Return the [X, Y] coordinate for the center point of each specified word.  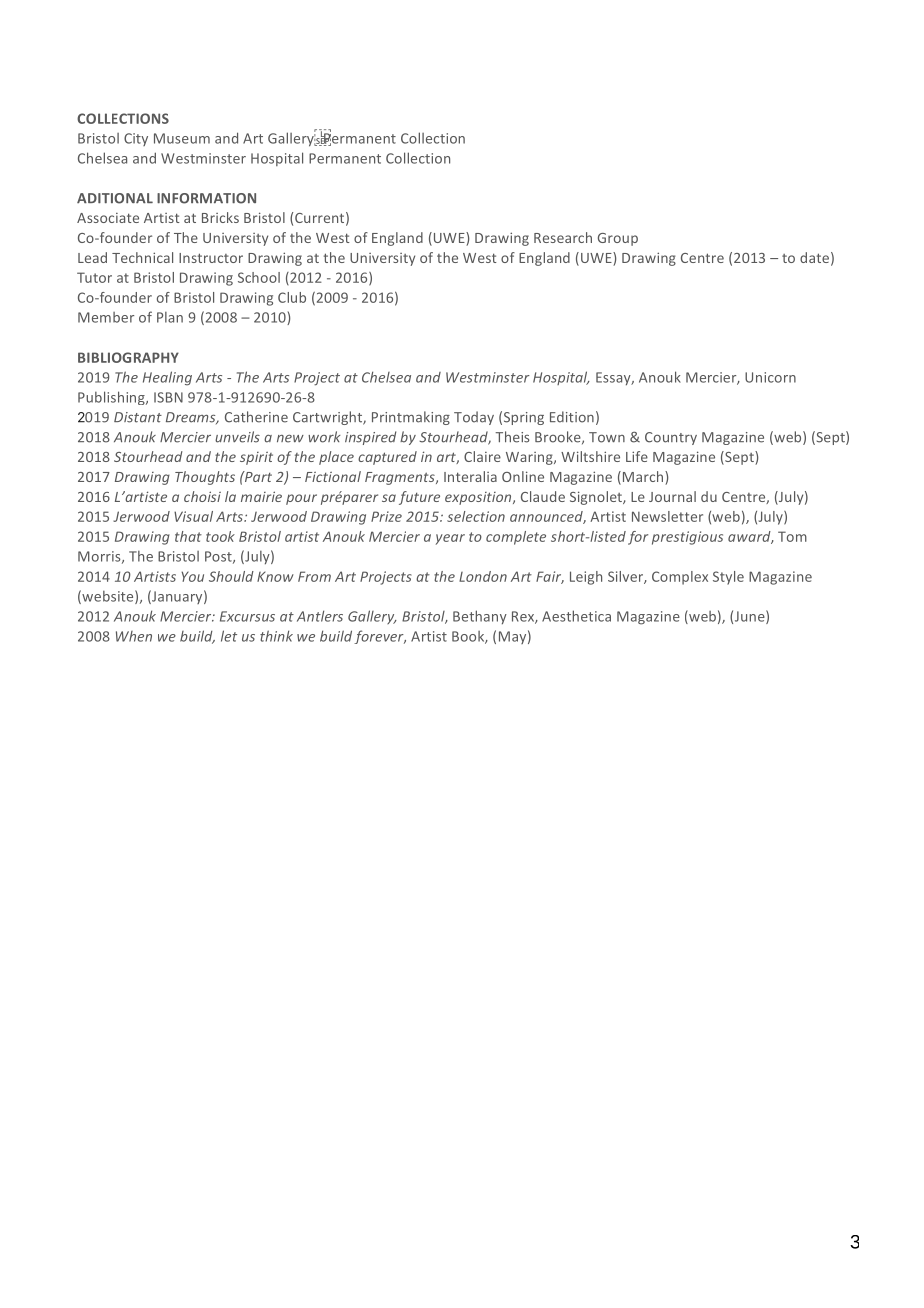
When [134, 636]
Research [563, 237]
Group [618, 239]
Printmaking [411, 418]
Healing [167, 378]
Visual [193, 516]
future [419, 498]
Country [671, 438]
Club [292, 297]
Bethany [480, 617]
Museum [182, 138]
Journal [672, 496]
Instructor [211, 258]
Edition [572, 417]
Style [728, 578]
